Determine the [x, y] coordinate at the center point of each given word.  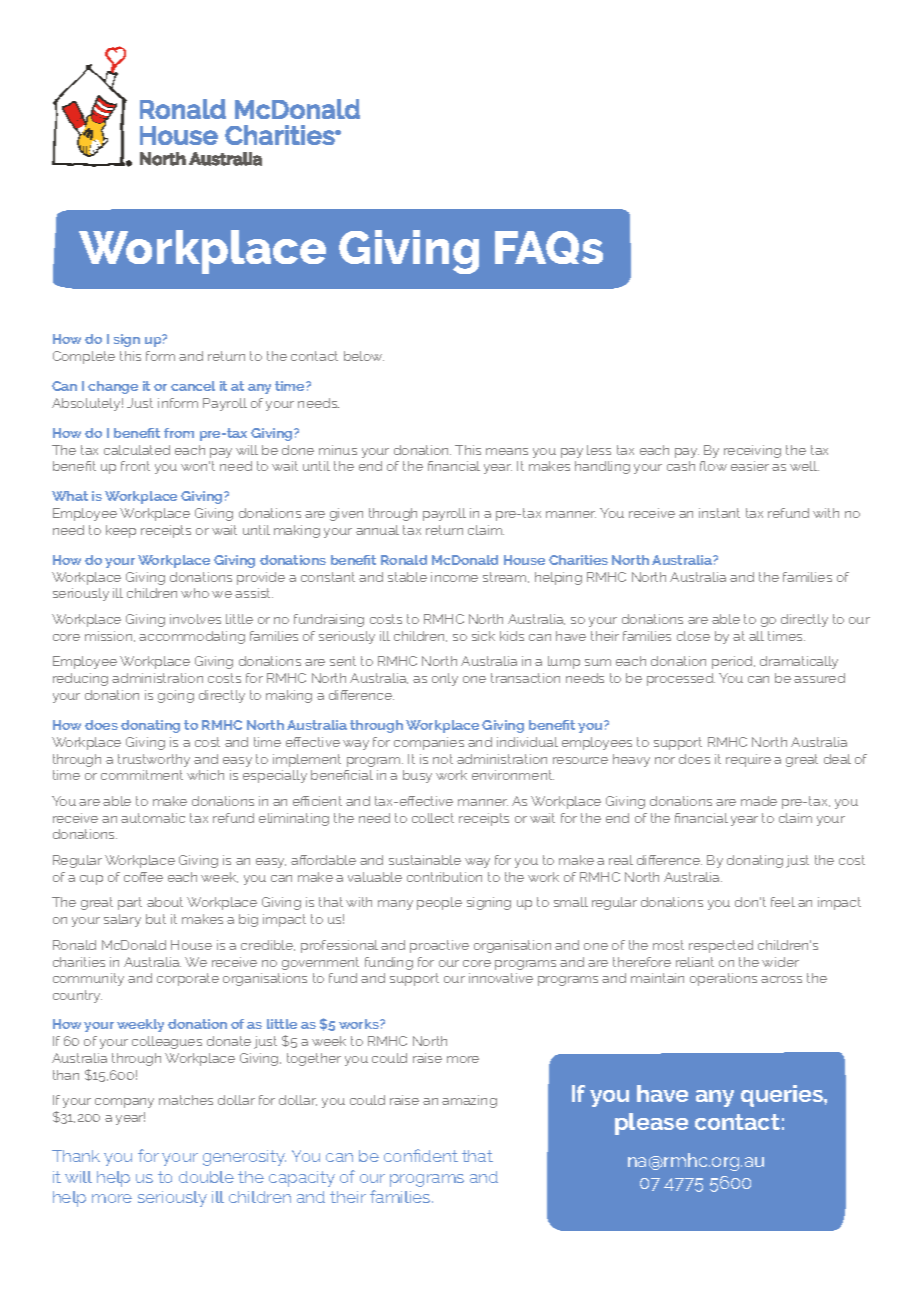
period [733, 662]
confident [421, 1155]
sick [483, 636]
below [364, 356]
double [206, 1177]
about [165, 902]
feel [783, 902]
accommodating [192, 637]
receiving [752, 451]
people [439, 903]
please [651, 1124]
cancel [193, 386]
